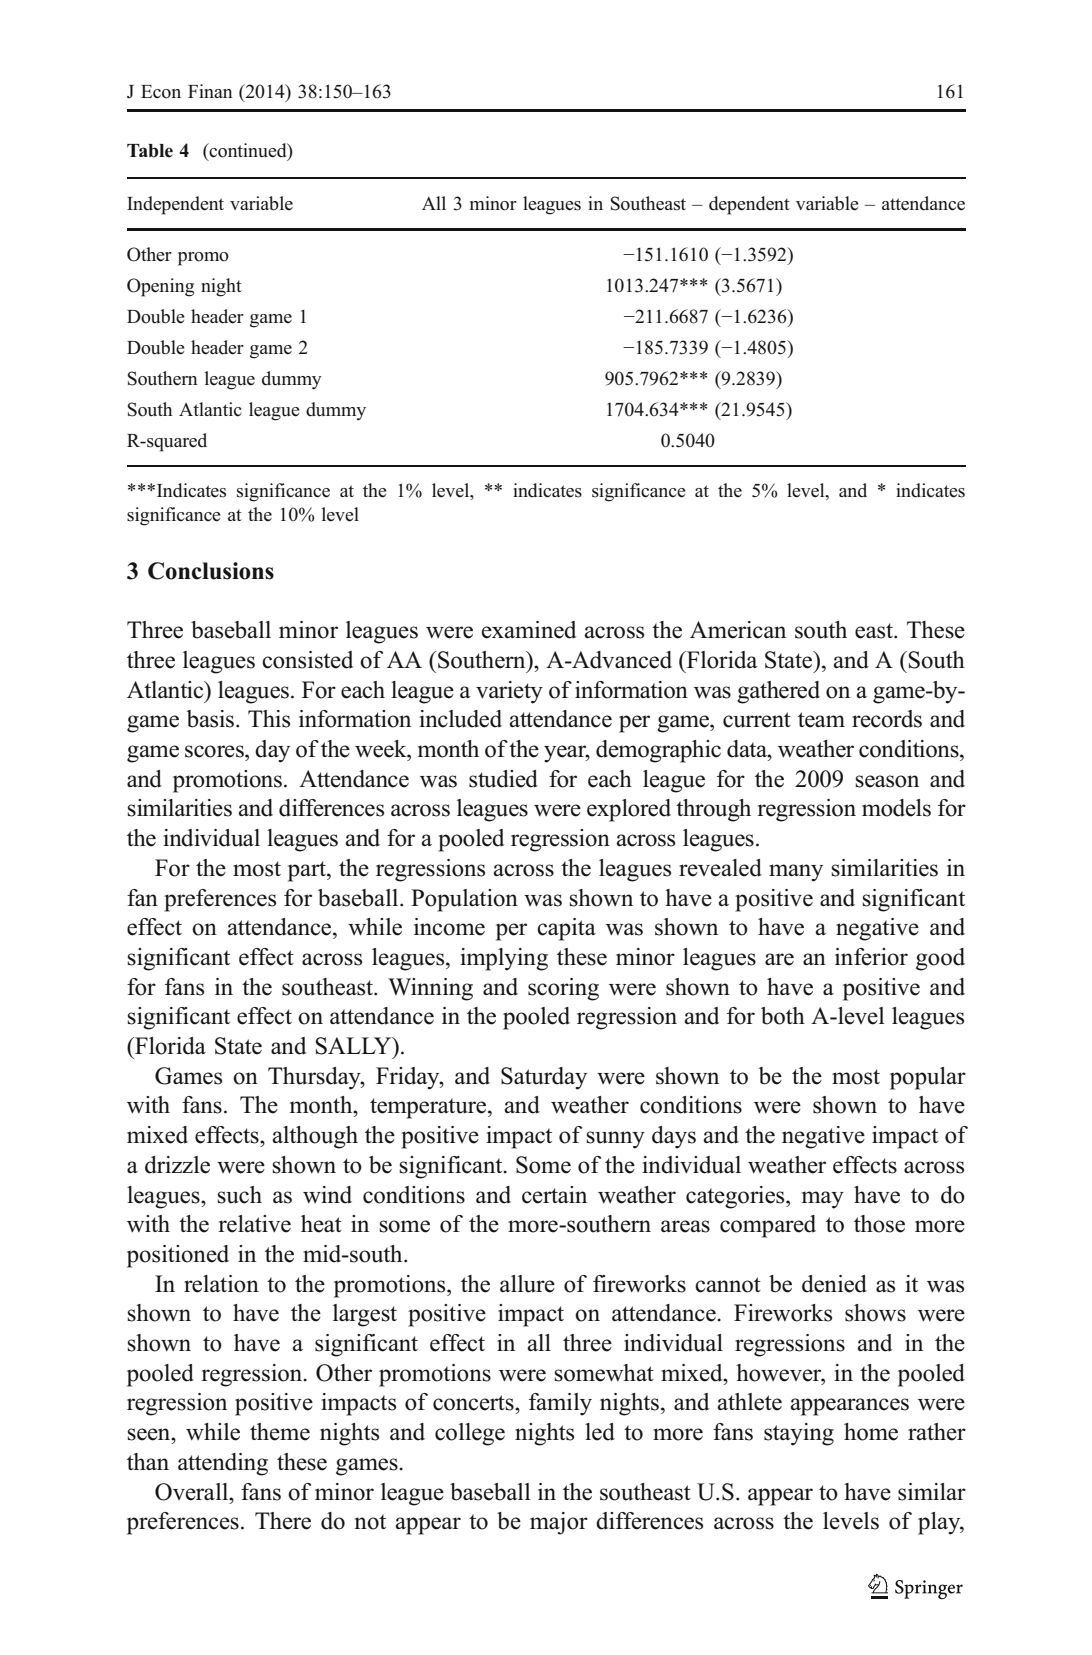  What do you see at coordinates (161, 92) in the screenshot?
I see `Econ` at bounding box center [161, 92].
